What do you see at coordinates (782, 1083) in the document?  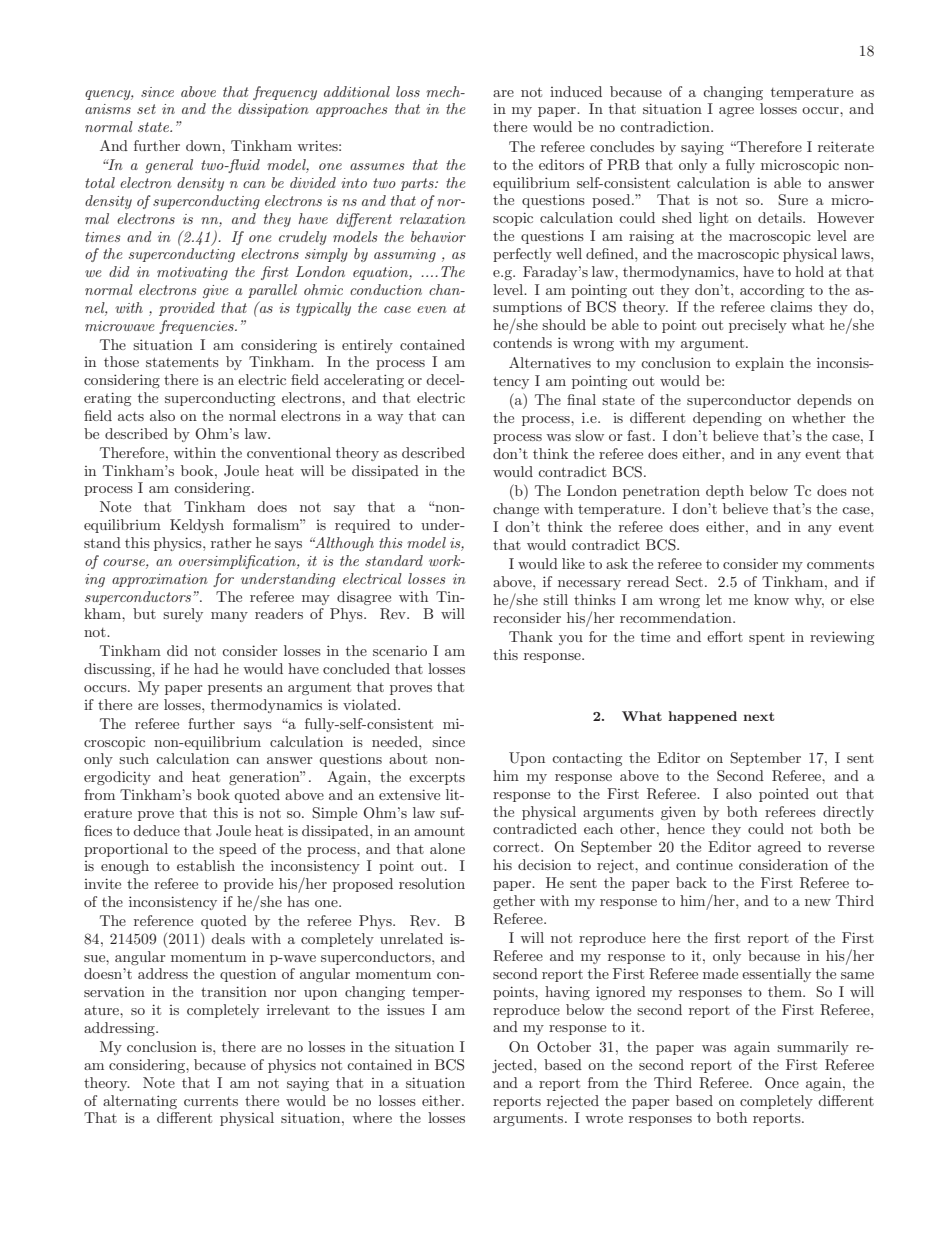 I see `Once` at bounding box center [782, 1083].
